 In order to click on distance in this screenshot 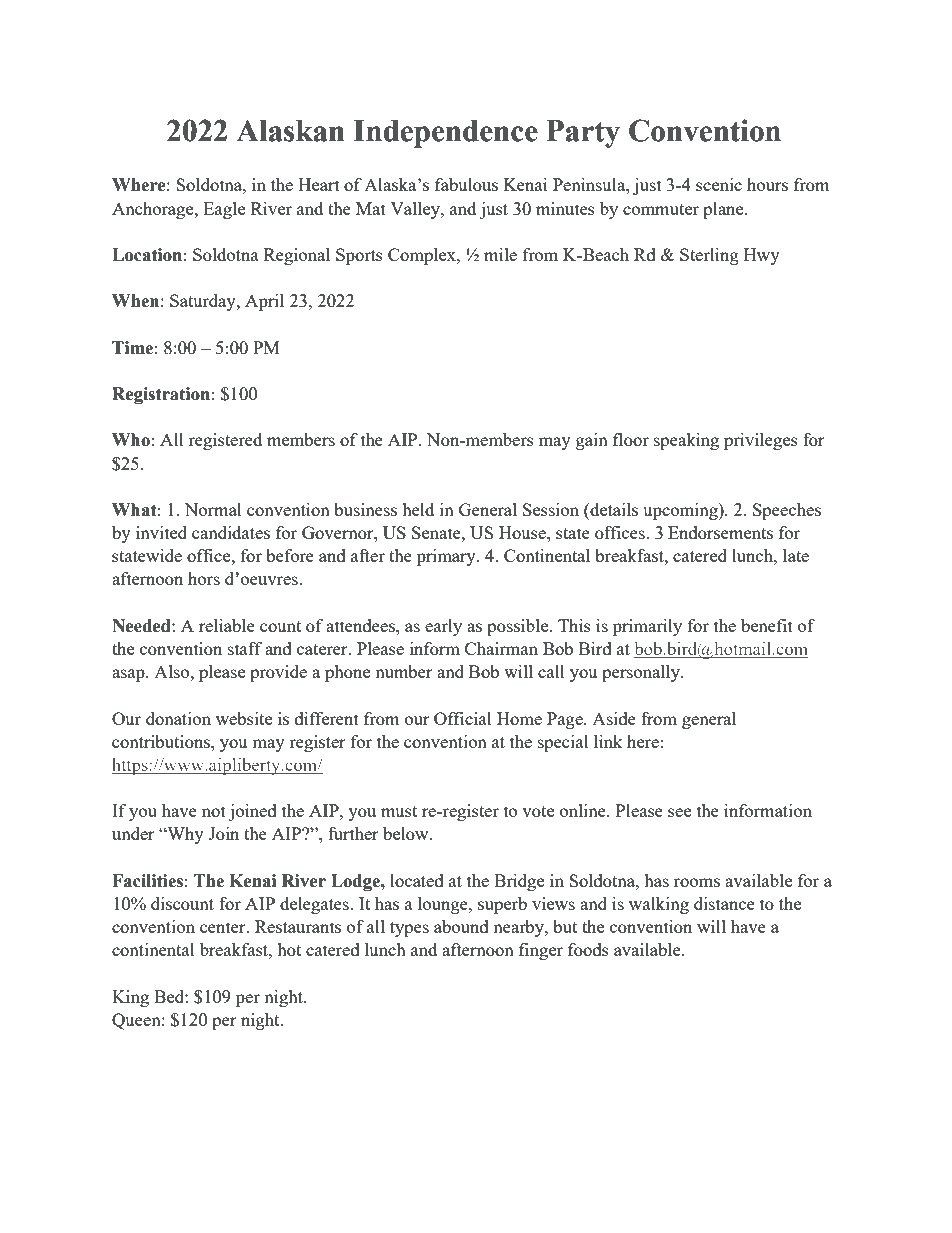, I will do `click(724, 903)`.
